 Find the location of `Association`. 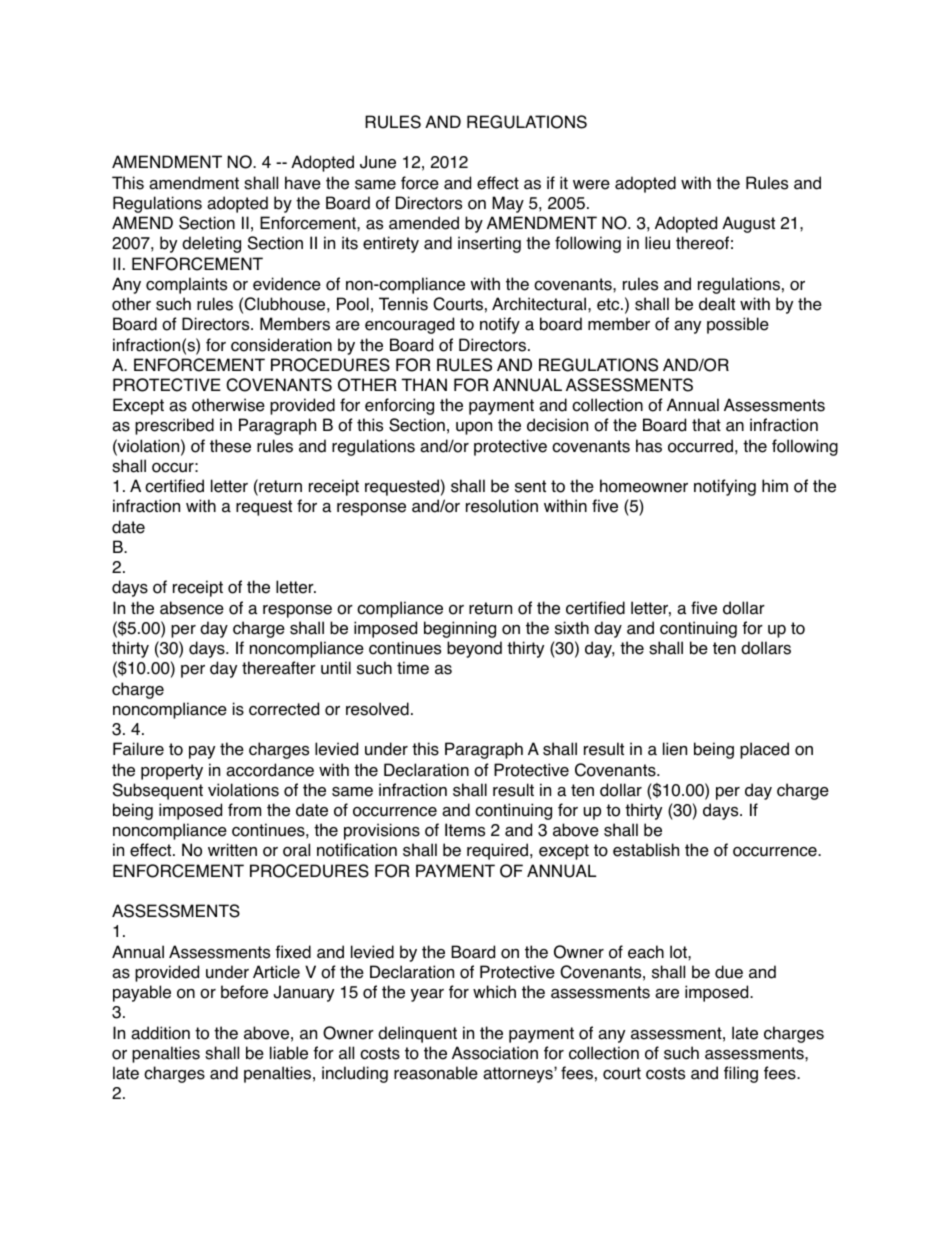

Association is located at coordinates (495, 1053).
